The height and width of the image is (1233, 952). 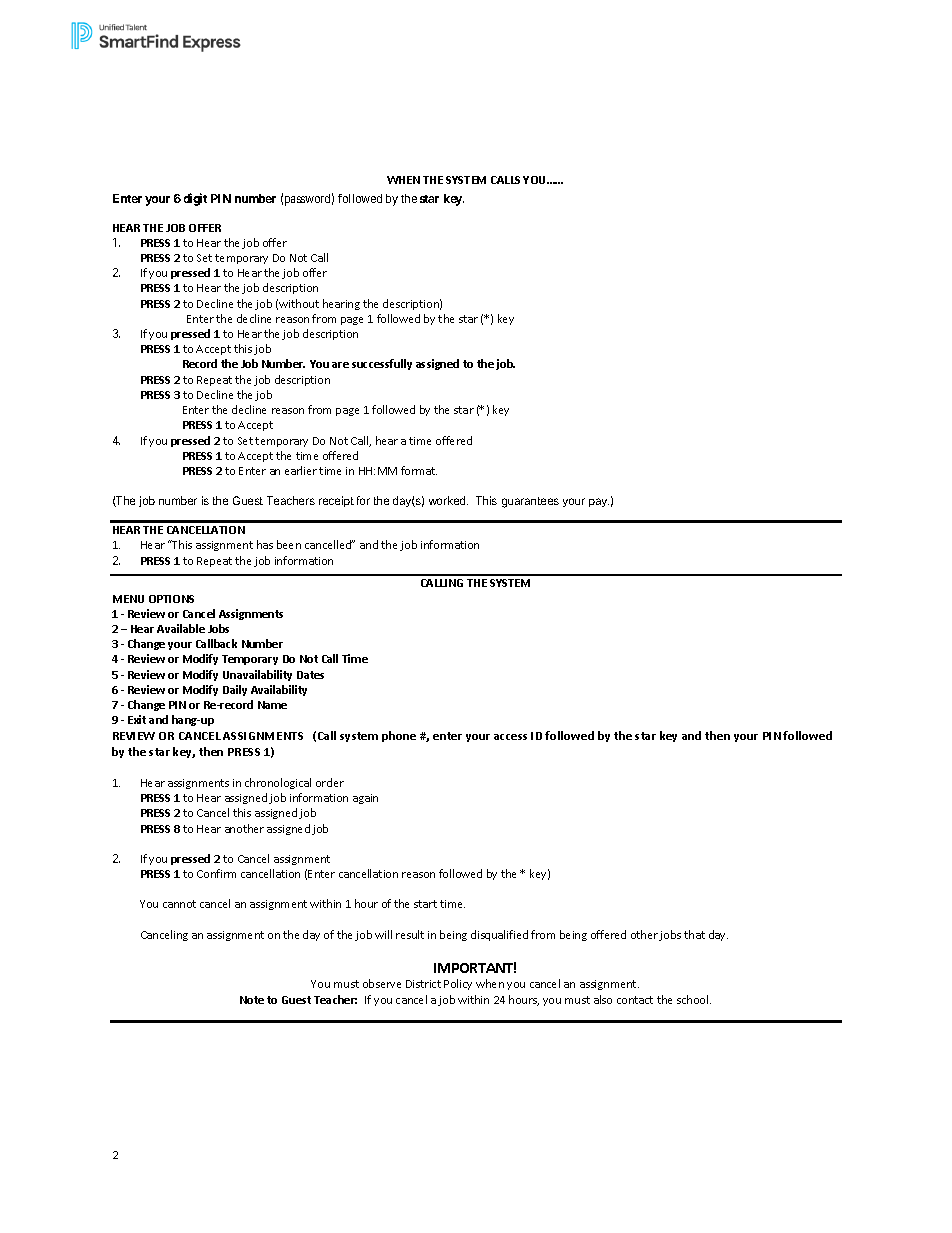 I want to click on successfully, so click(x=382, y=364).
